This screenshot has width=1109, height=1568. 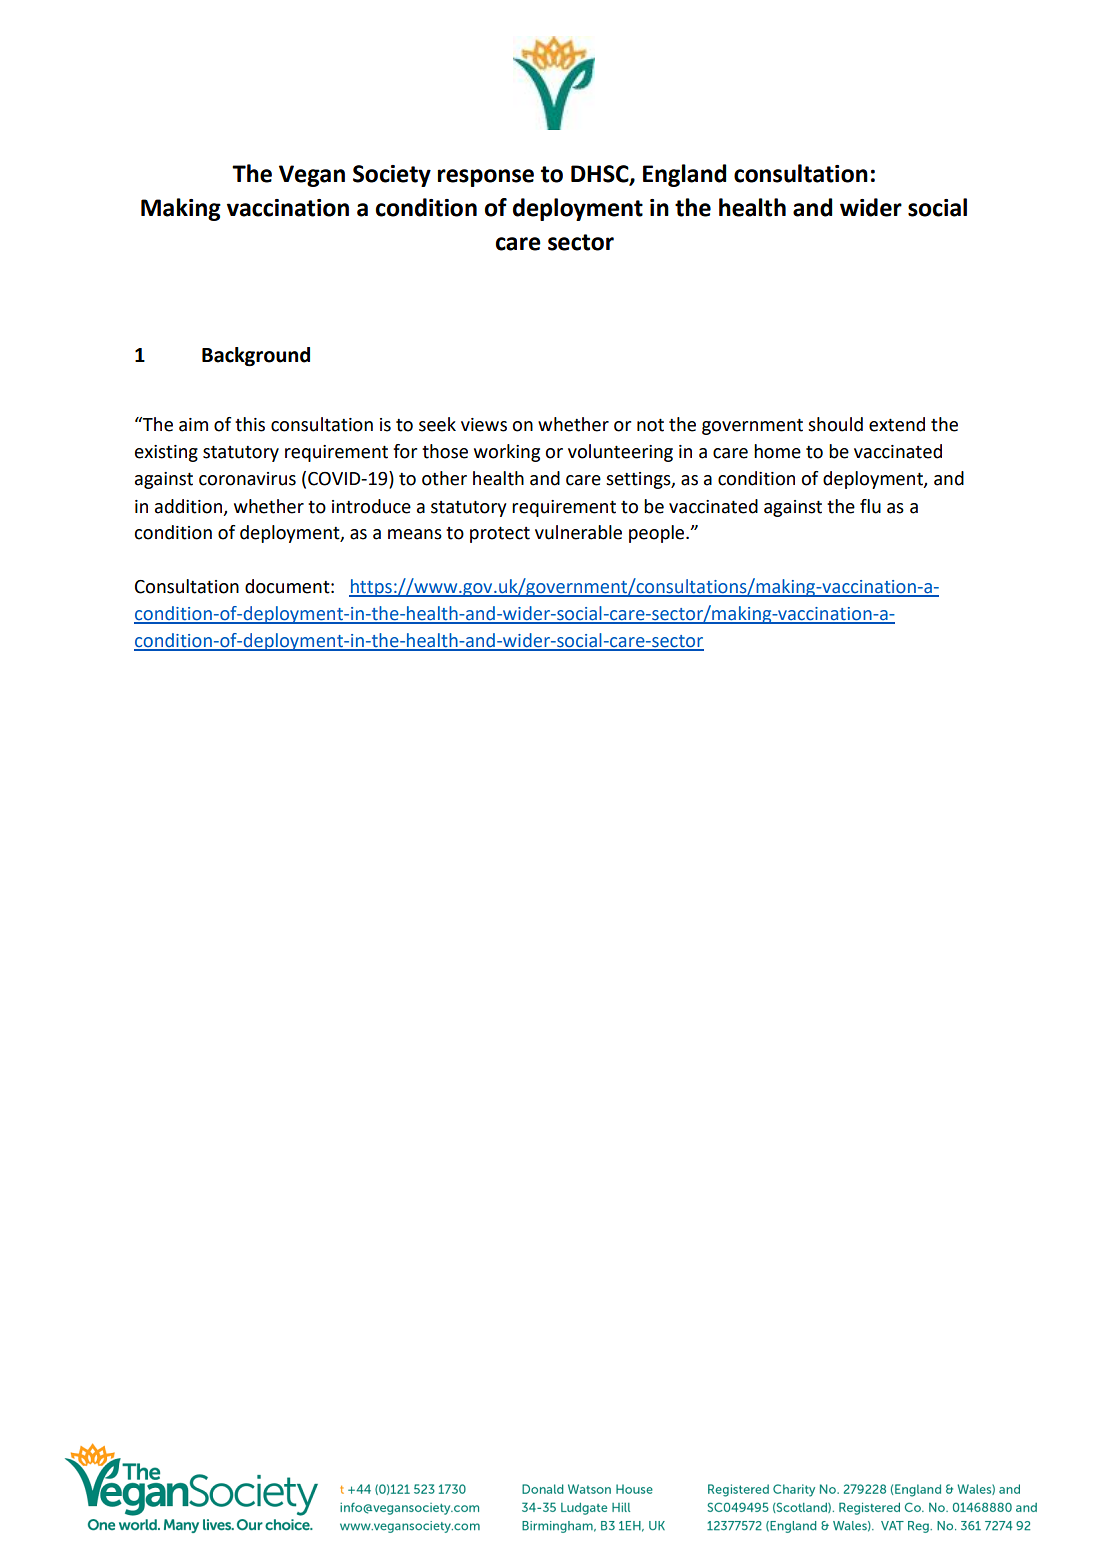 I want to click on flu, so click(x=870, y=506).
